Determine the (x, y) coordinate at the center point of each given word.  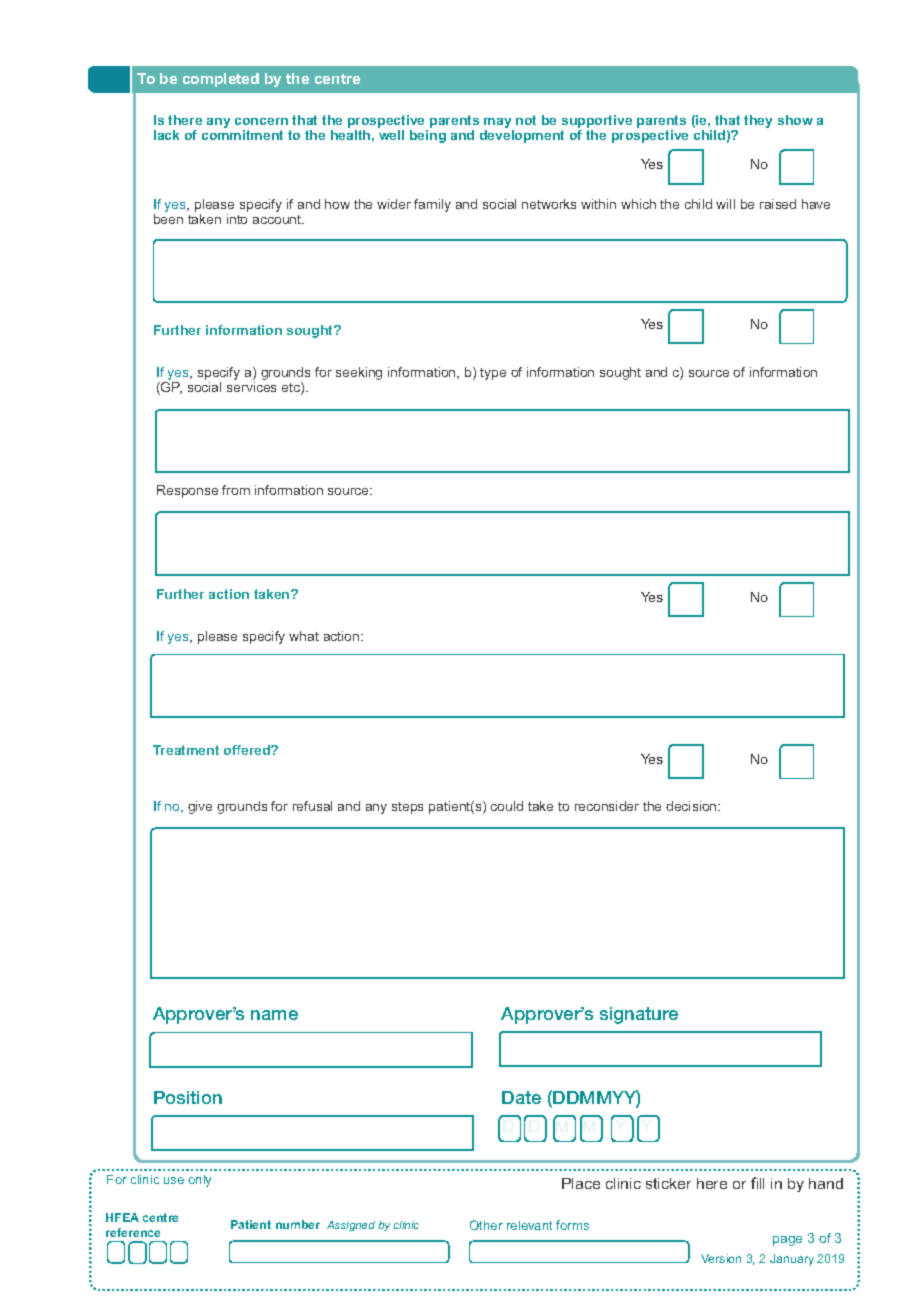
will (725, 204)
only (199, 1181)
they (758, 121)
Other (486, 1225)
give (200, 807)
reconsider (607, 806)
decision (692, 806)
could (507, 806)
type (493, 374)
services (251, 387)
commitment (242, 135)
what (304, 636)
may (499, 124)
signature (639, 1015)
